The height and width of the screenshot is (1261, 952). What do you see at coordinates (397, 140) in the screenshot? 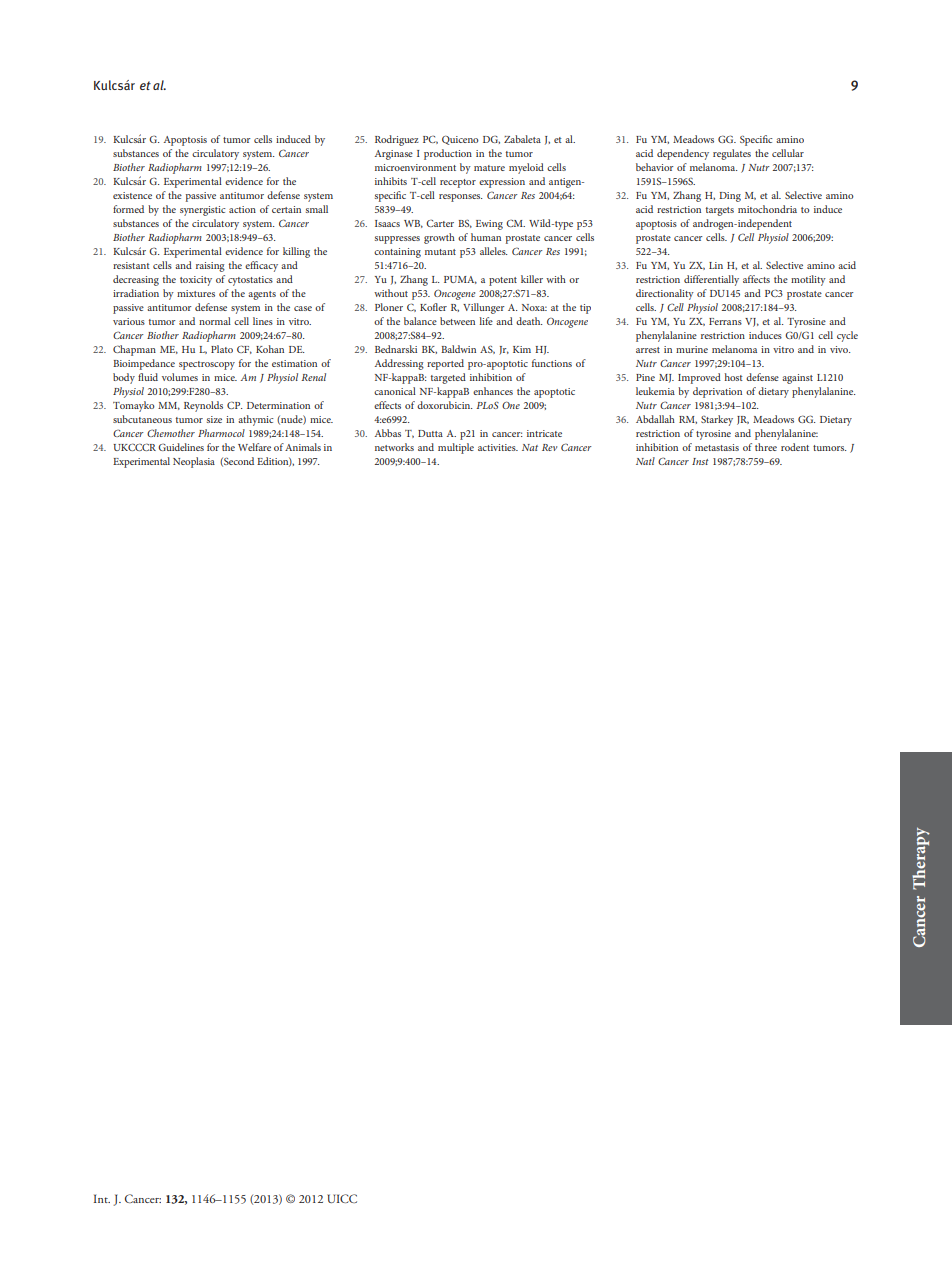
I see `Rodriguez` at bounding box center [397, 140].
